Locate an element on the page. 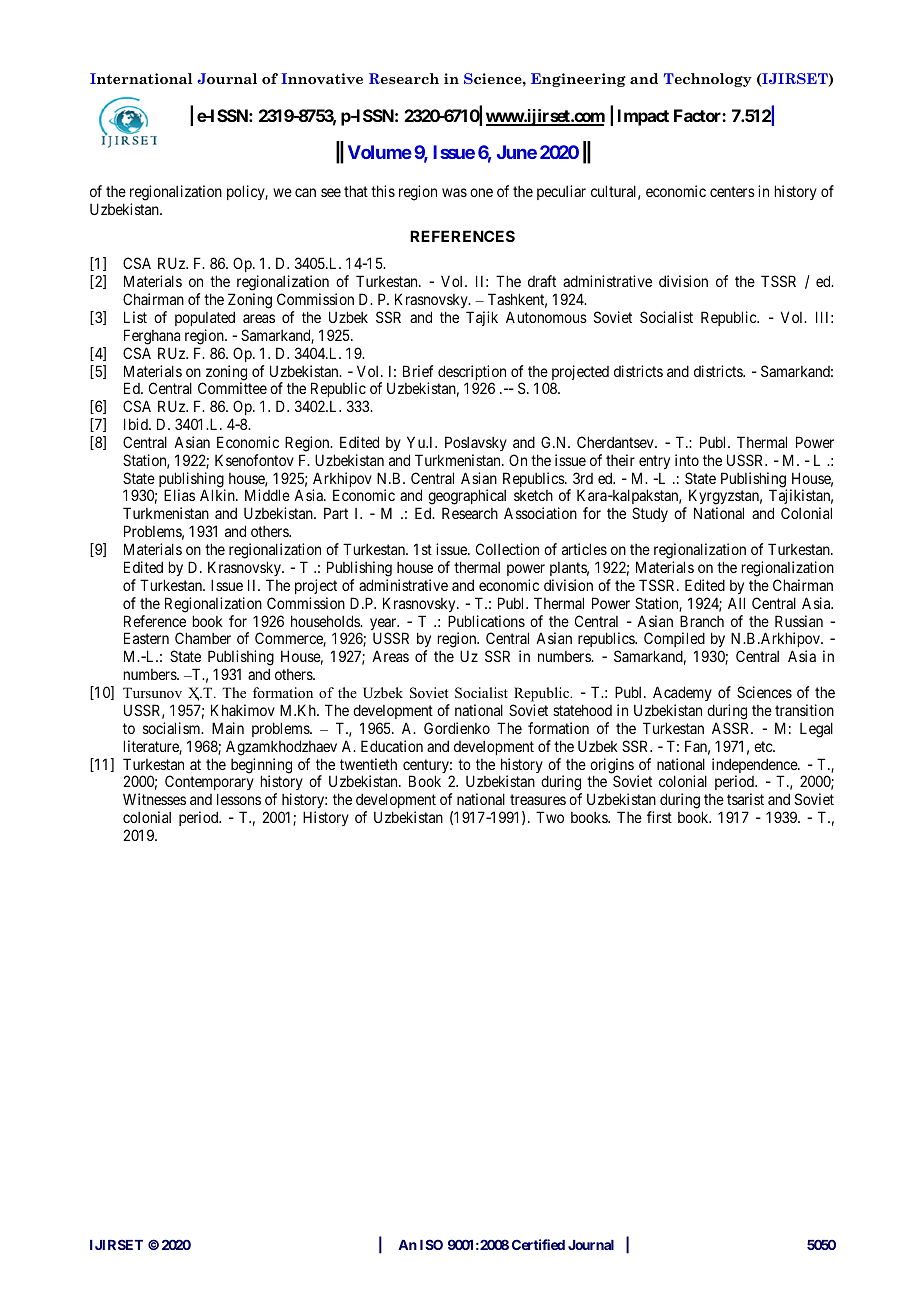 This page has width=924, height=1308. Certified is located at coordinates (538, 1244).
